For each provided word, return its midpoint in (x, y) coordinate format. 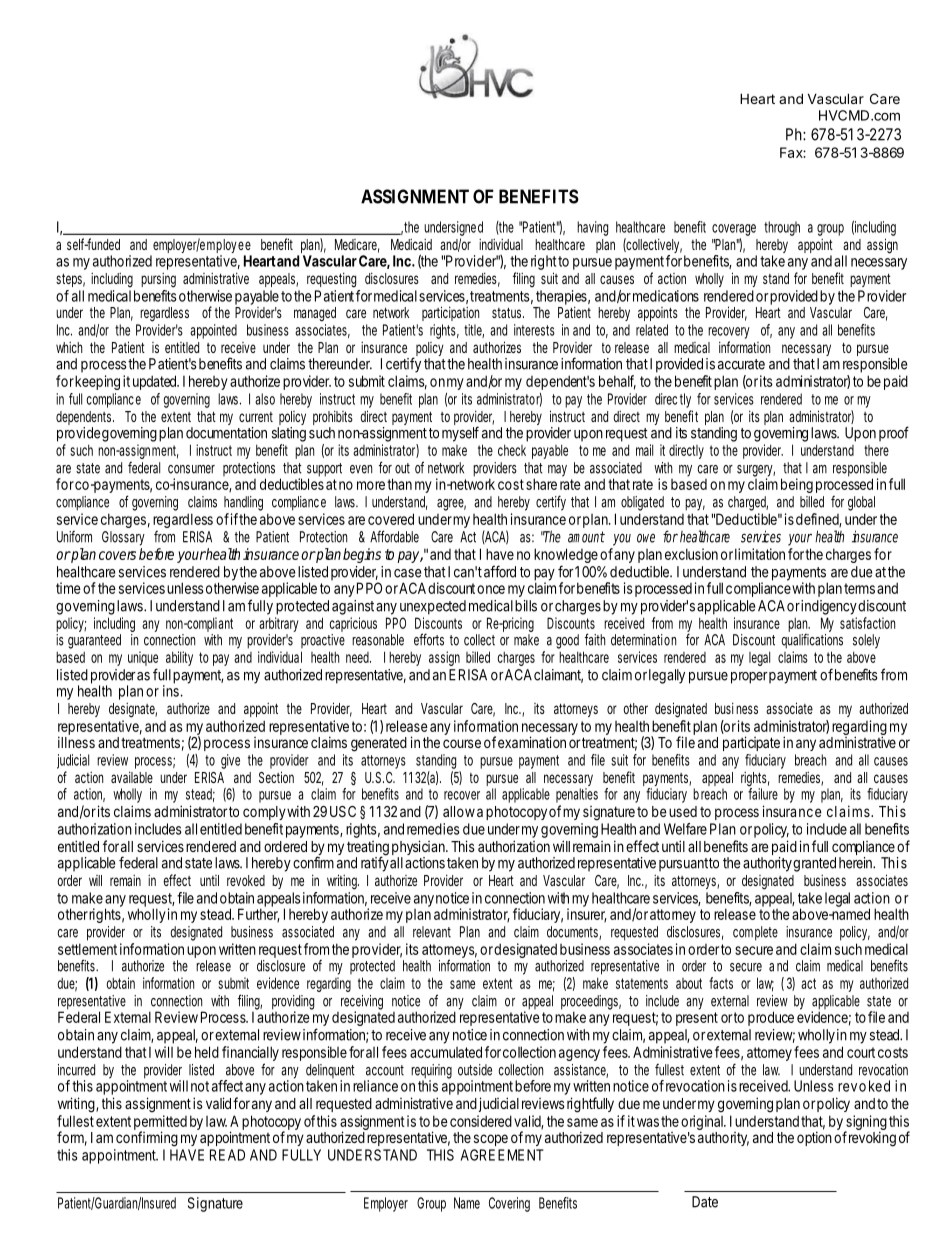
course (462, 743)
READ (227, 1155)
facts (721, 983)
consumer (191, 469)
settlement (87, 949)
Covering (509, 1204)
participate (751, 743)
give (230, 761)
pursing (158, 280)
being (797, 485)
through (782, 228)
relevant (432, 932)
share (541, 484)
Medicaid (411, 244)
